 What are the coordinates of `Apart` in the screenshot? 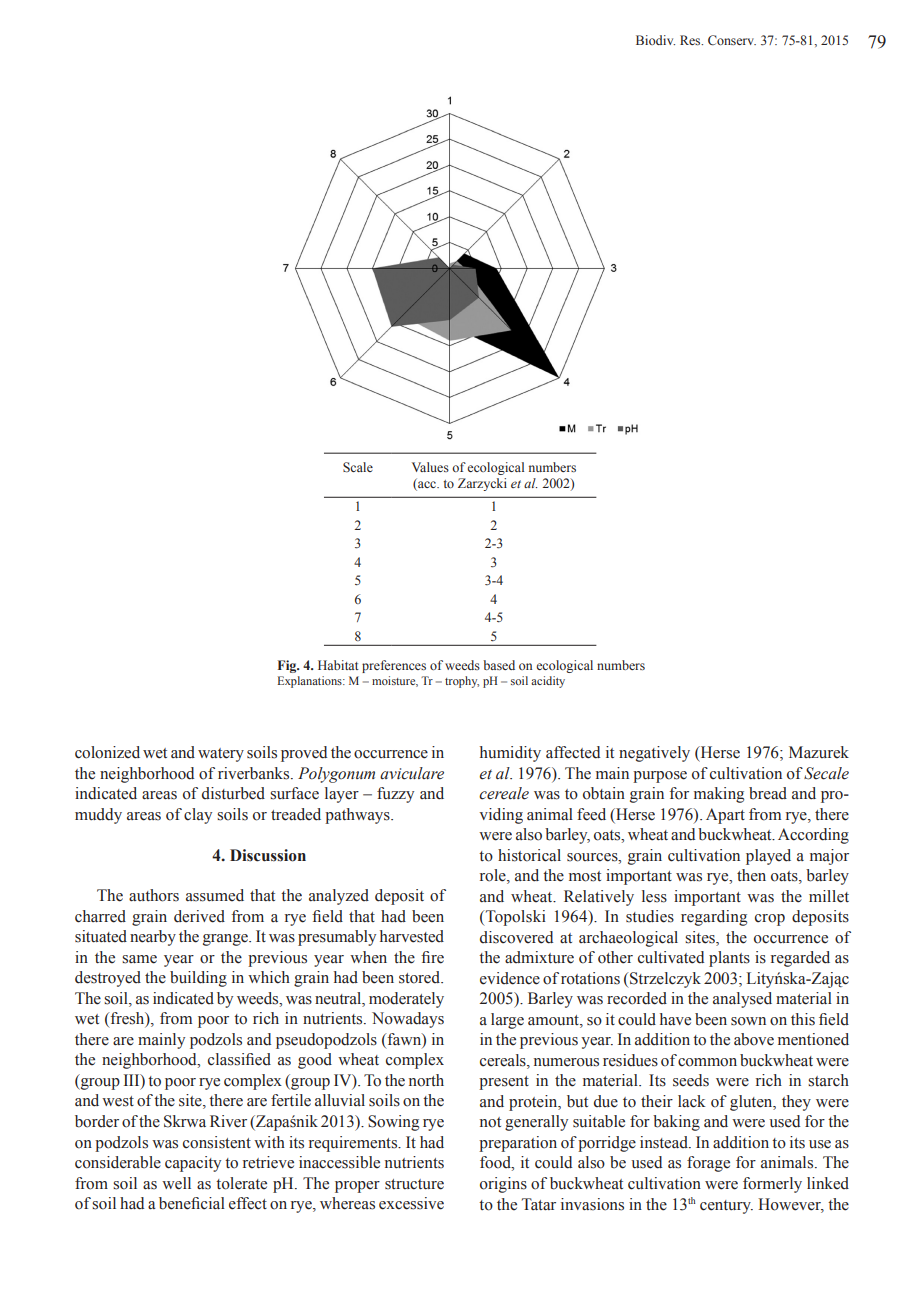 It's located at (725, 816).
